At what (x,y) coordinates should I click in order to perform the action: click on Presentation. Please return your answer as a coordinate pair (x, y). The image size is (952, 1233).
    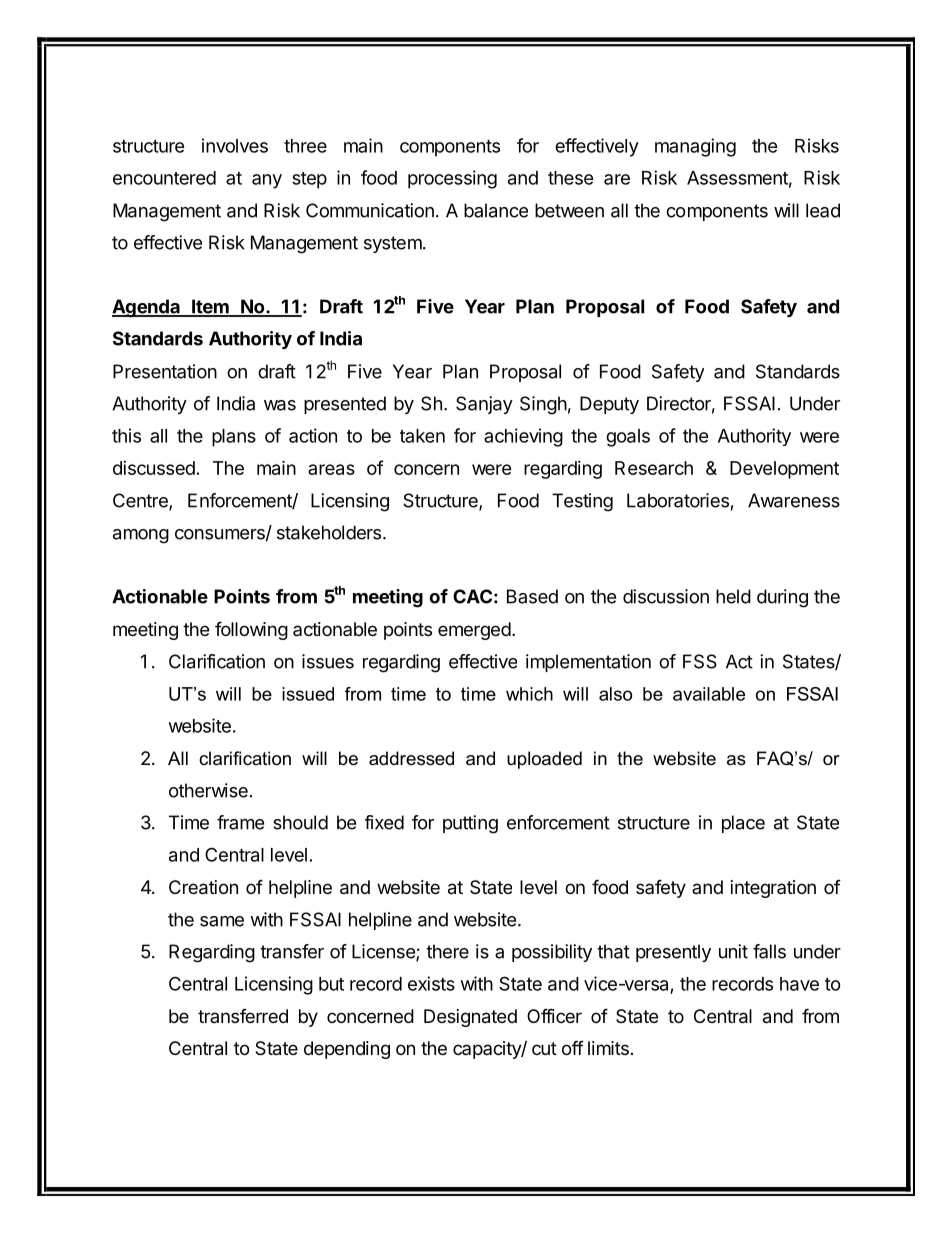
    Looking at the image, I should click on (165, 371).
